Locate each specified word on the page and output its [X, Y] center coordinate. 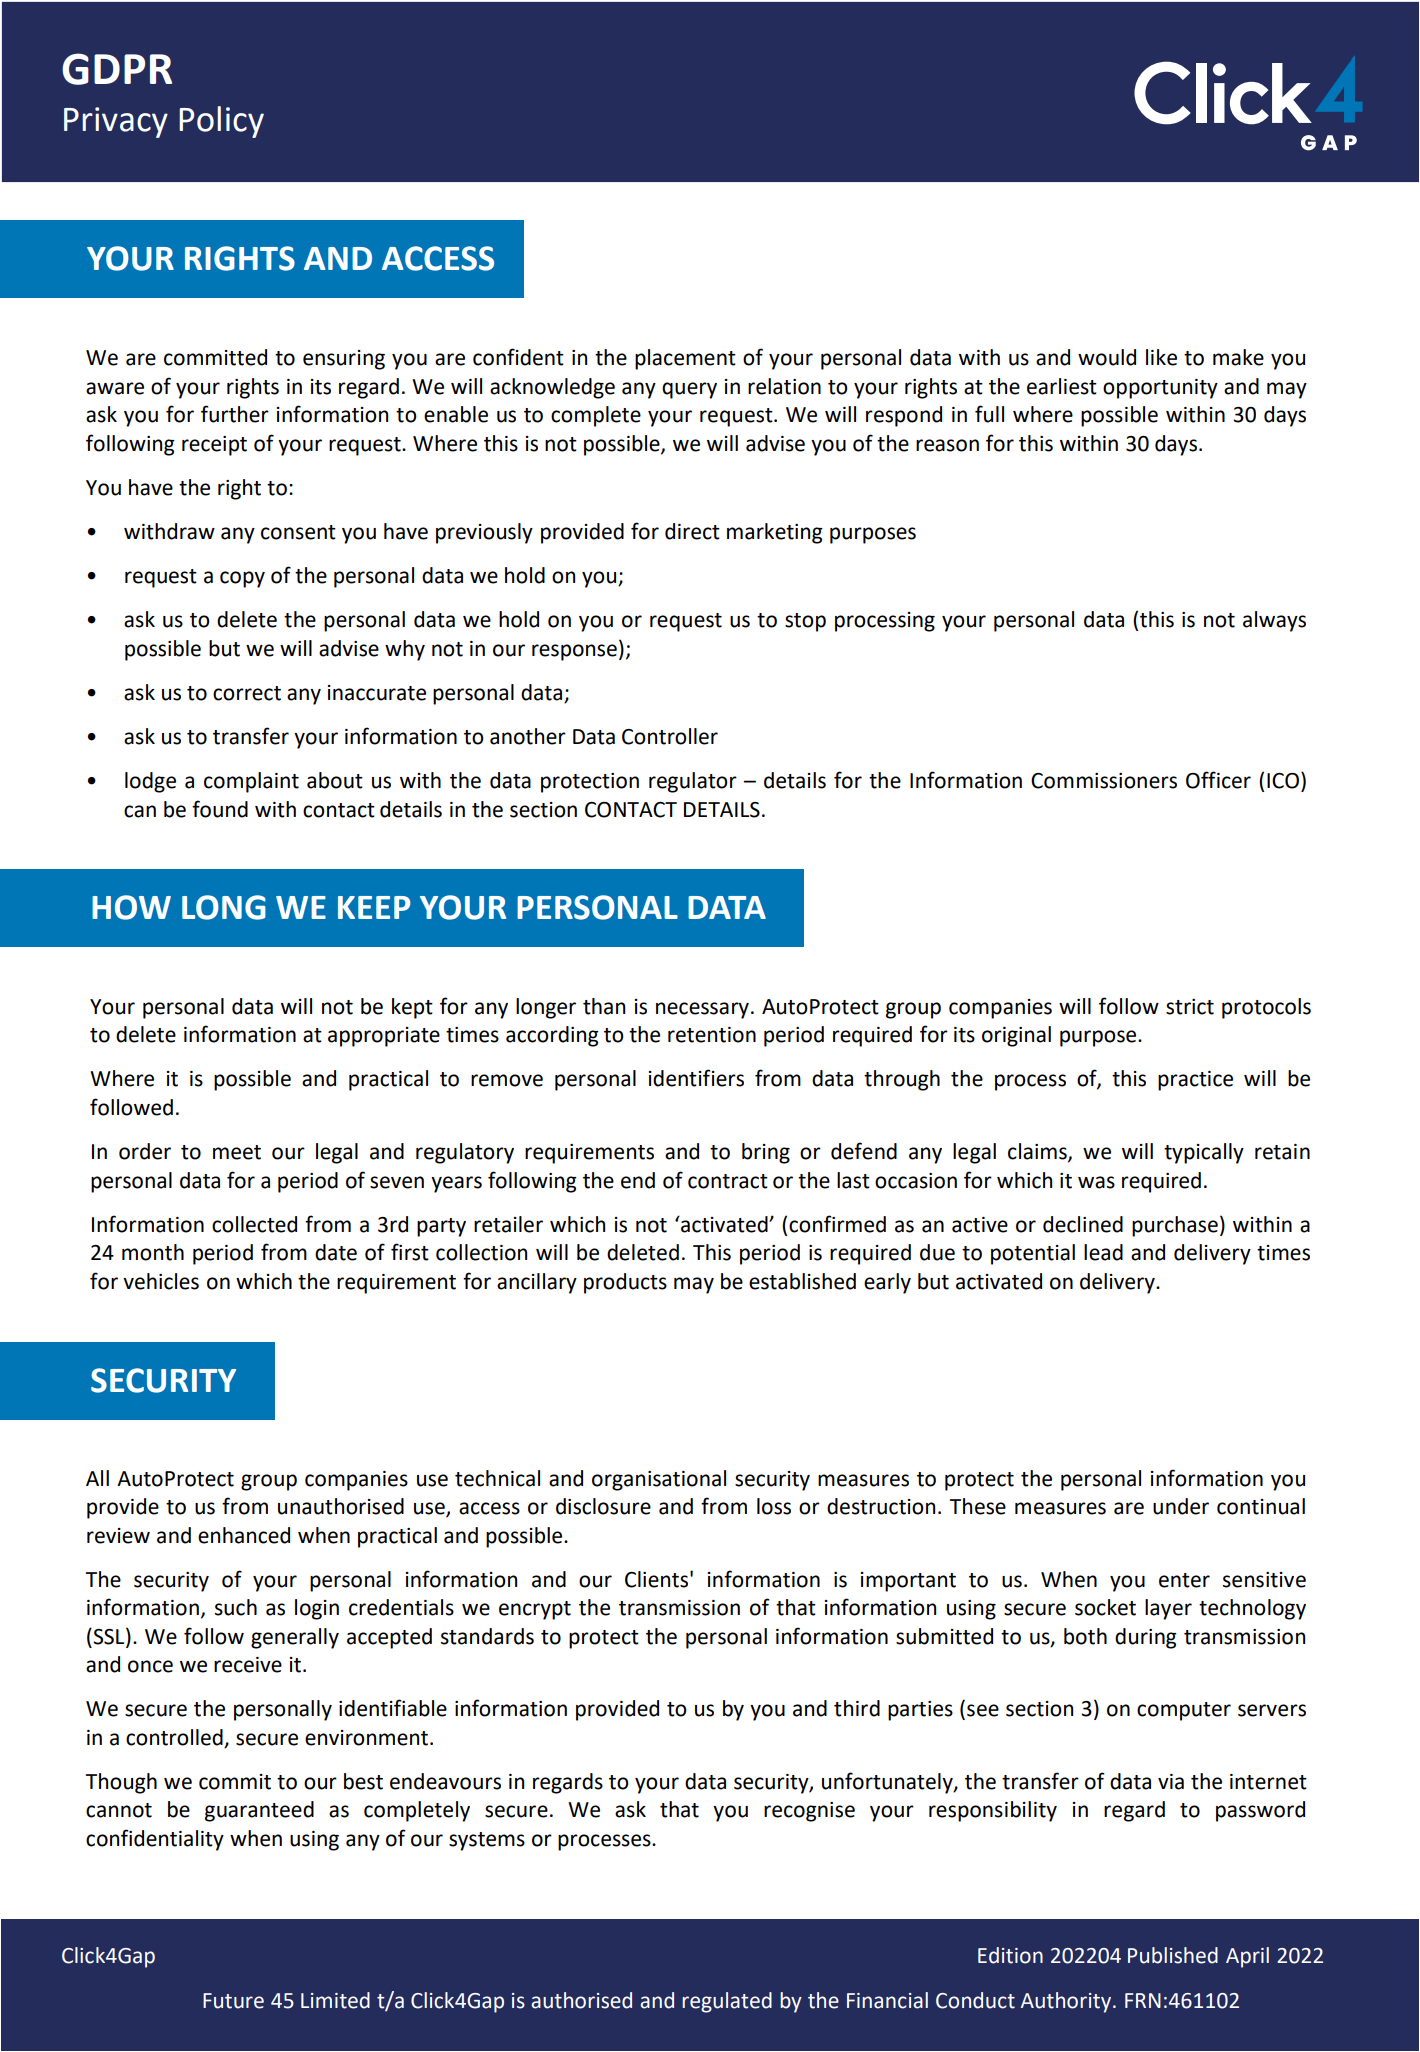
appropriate [384, 1037]
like [1161, 357]
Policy [221, 122]
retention [712, 1035]
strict [1190, 1007]
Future [233, 2001]
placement [685, 359]
